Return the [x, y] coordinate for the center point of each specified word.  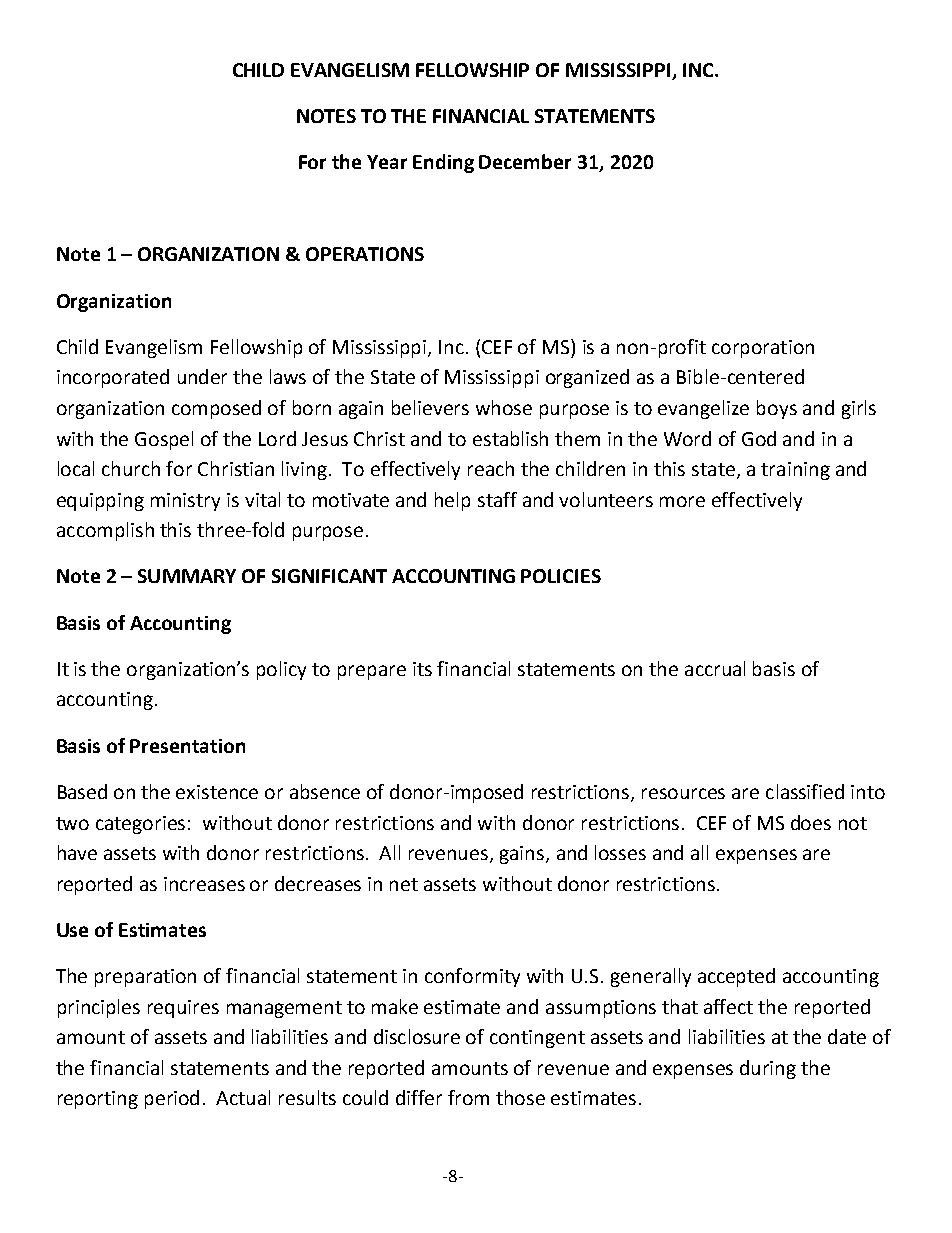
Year [387, 162]
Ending [443, 163]
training [795, 471]
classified [805, 791]
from [468, 1097]
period [172, 1099]
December [525, 161]
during [768, 1069]
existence [217, 792]
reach [491, 468]
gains [523, 855]
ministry [185, 502]
